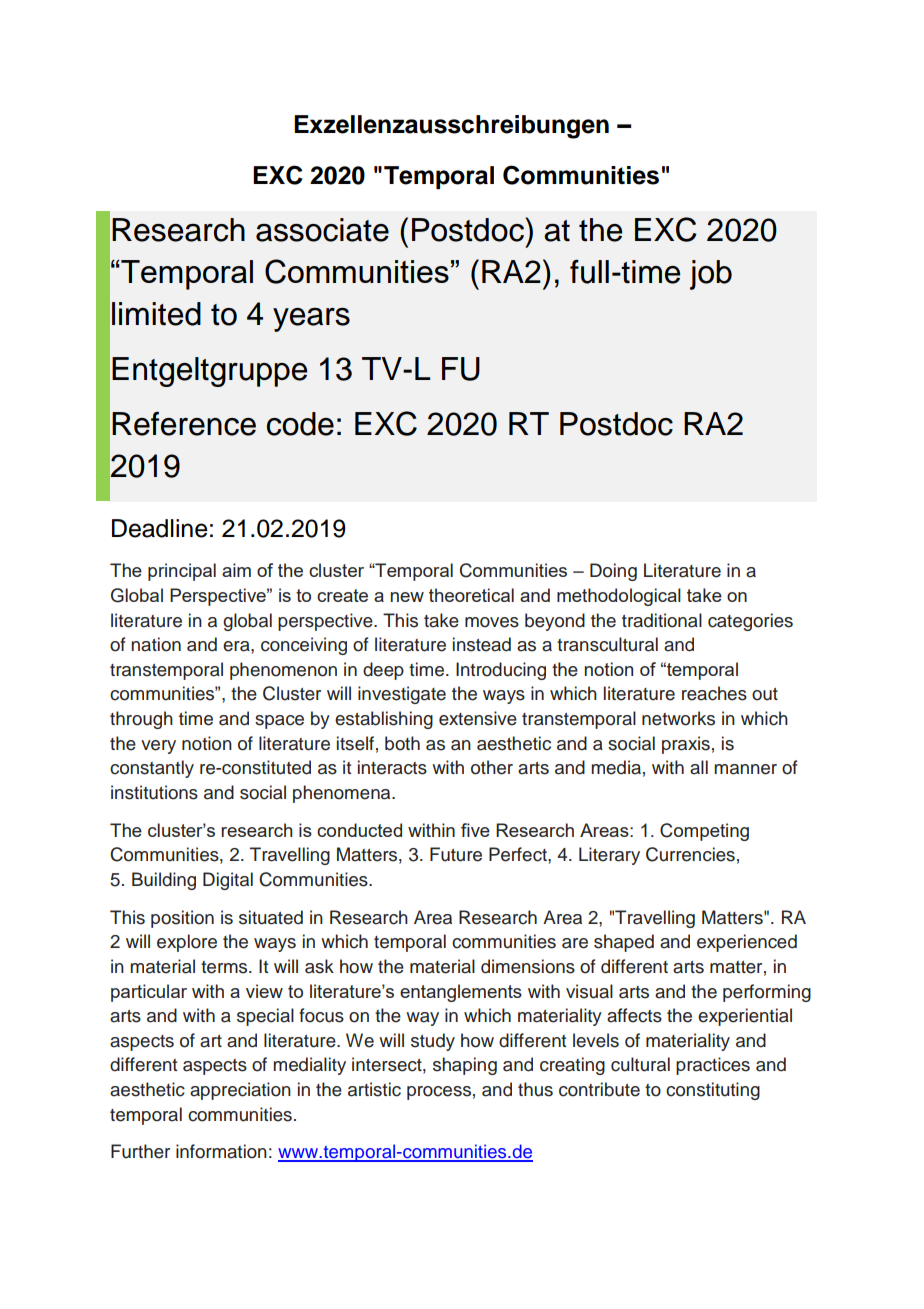 Image resolution: width=924 pixels, height=1309 pixels. Describe the element at coordinates (236, 570) in the page. I see `aim` at that location.
